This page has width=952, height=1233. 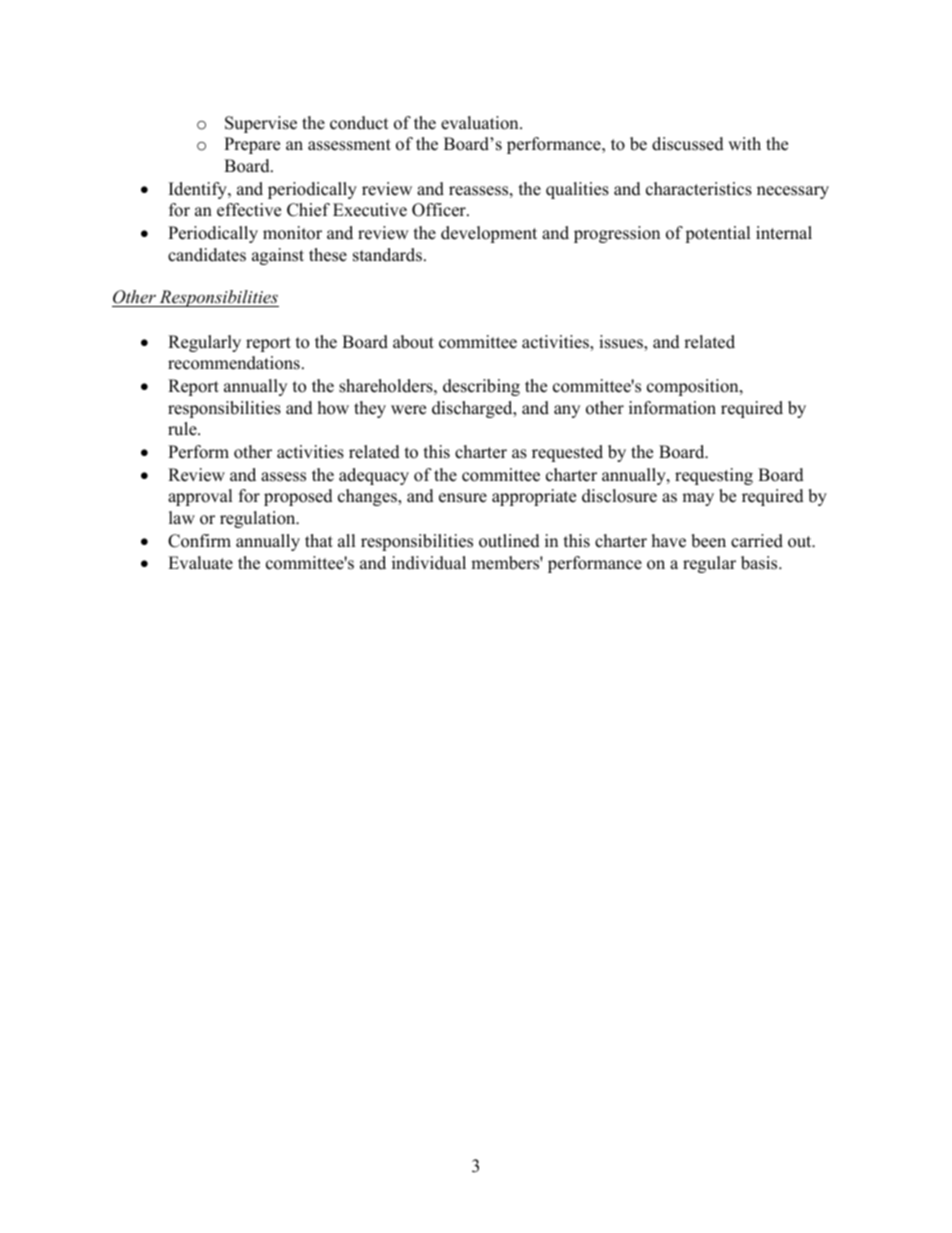 What do you see at coordinates (744, 143) in the page?
I see `with` at bounding box center [744, 143].
